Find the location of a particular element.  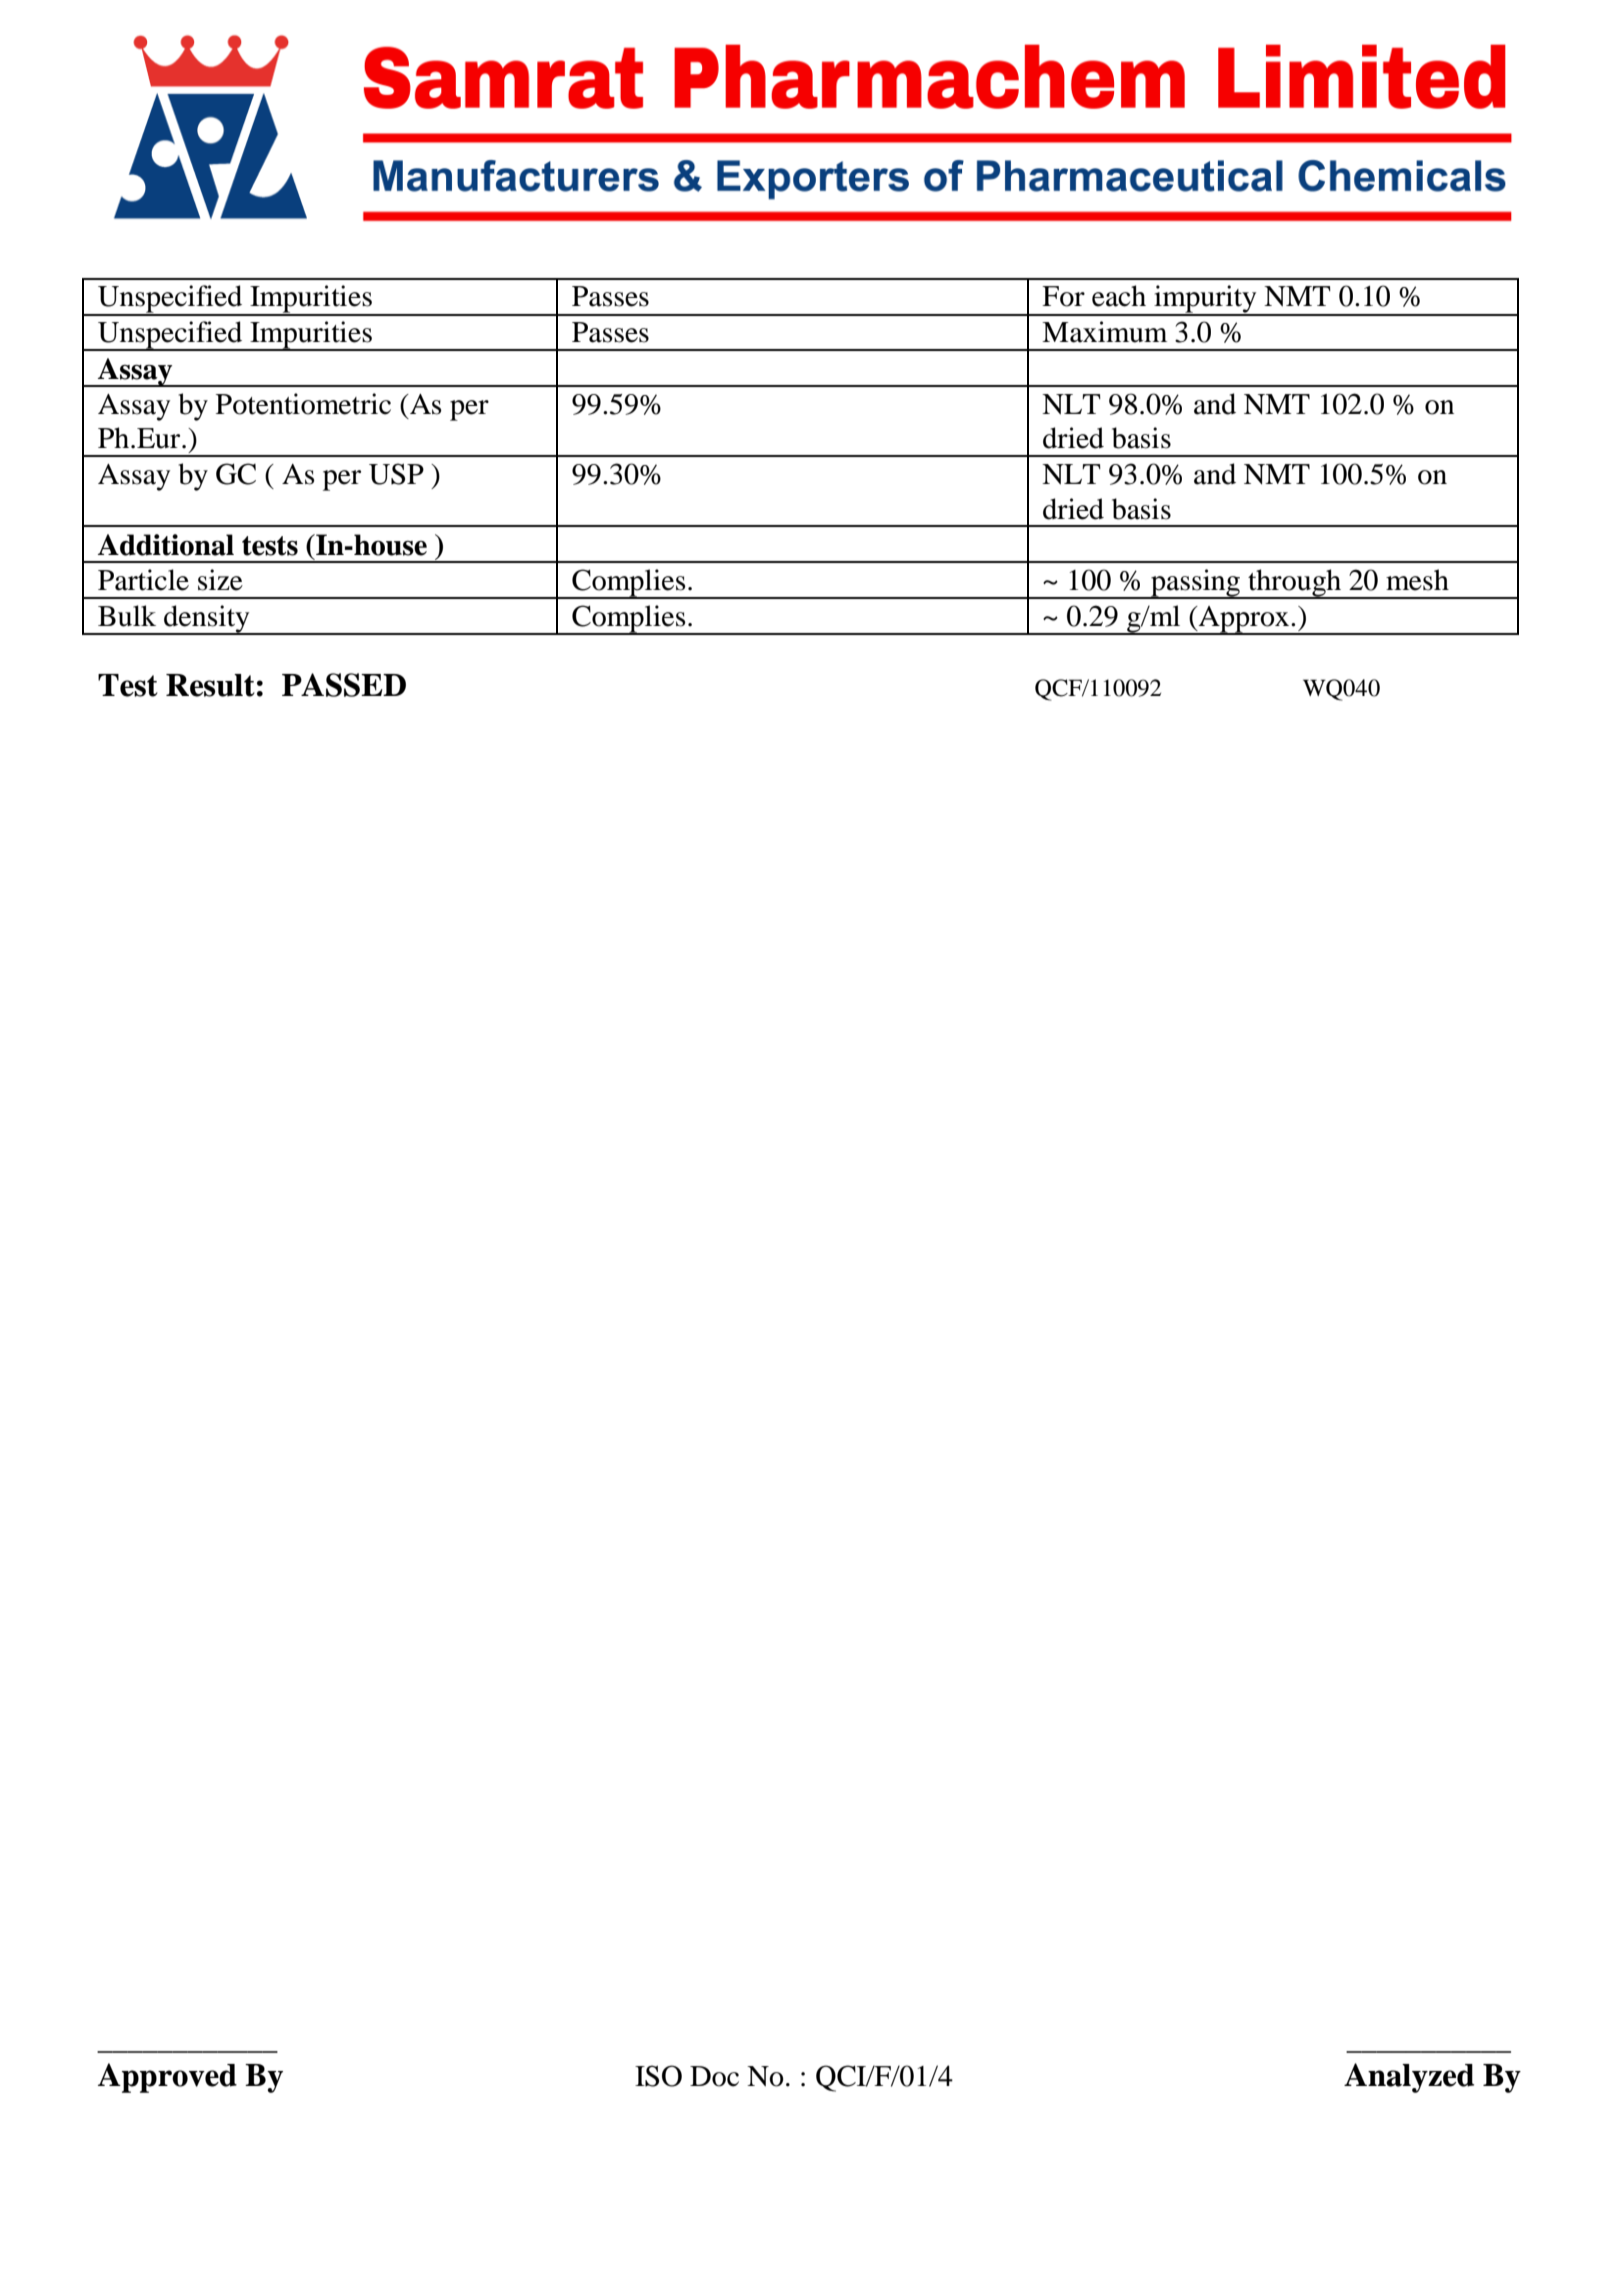

Doc is located at coordinates (714, 2076).
